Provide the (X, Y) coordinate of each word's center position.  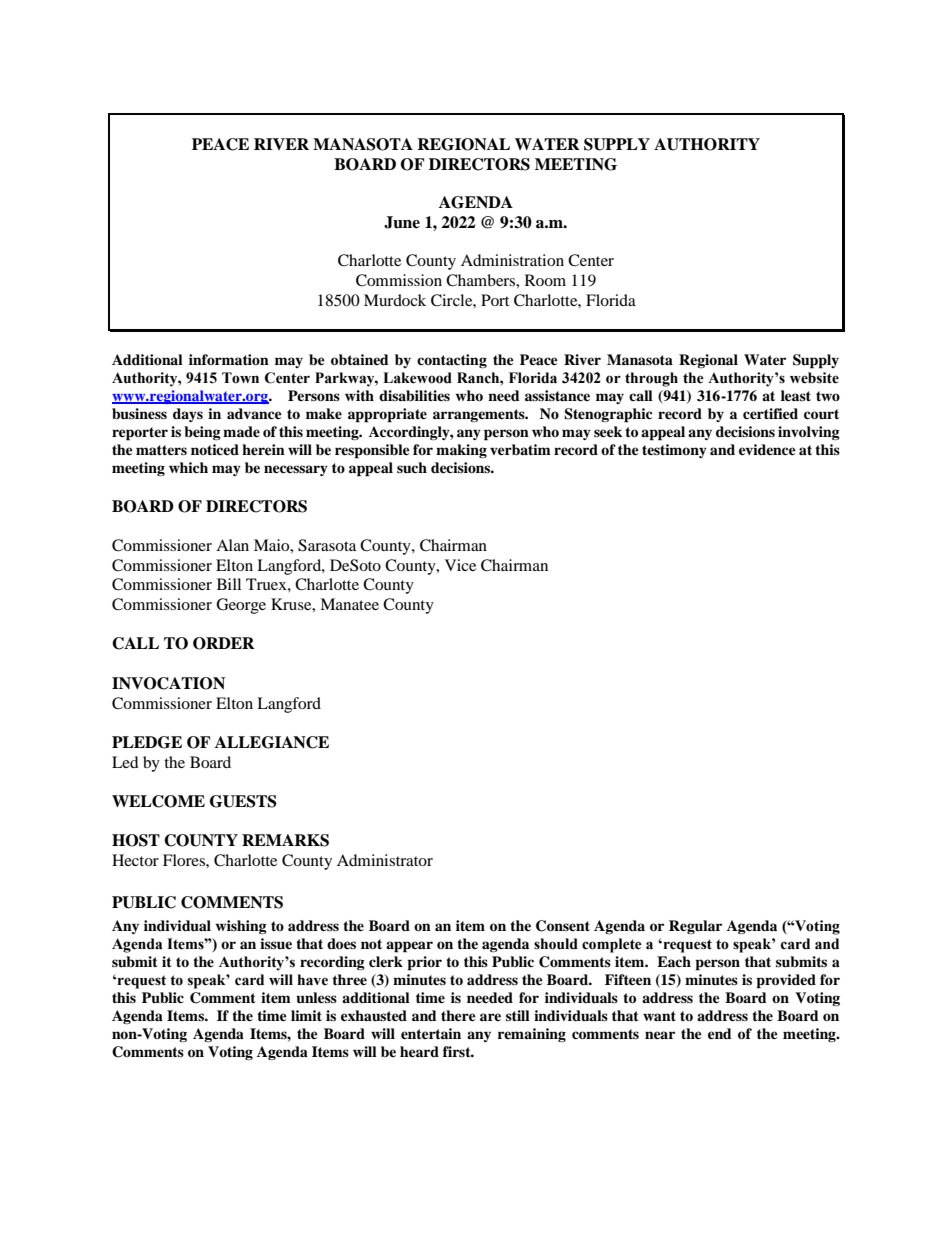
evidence (767, 449)
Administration (512, 260)
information (229, 359)
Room (545, 280)
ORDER (224, 643)
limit (306, 1015)
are (490, 1017)
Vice (460, 565)
